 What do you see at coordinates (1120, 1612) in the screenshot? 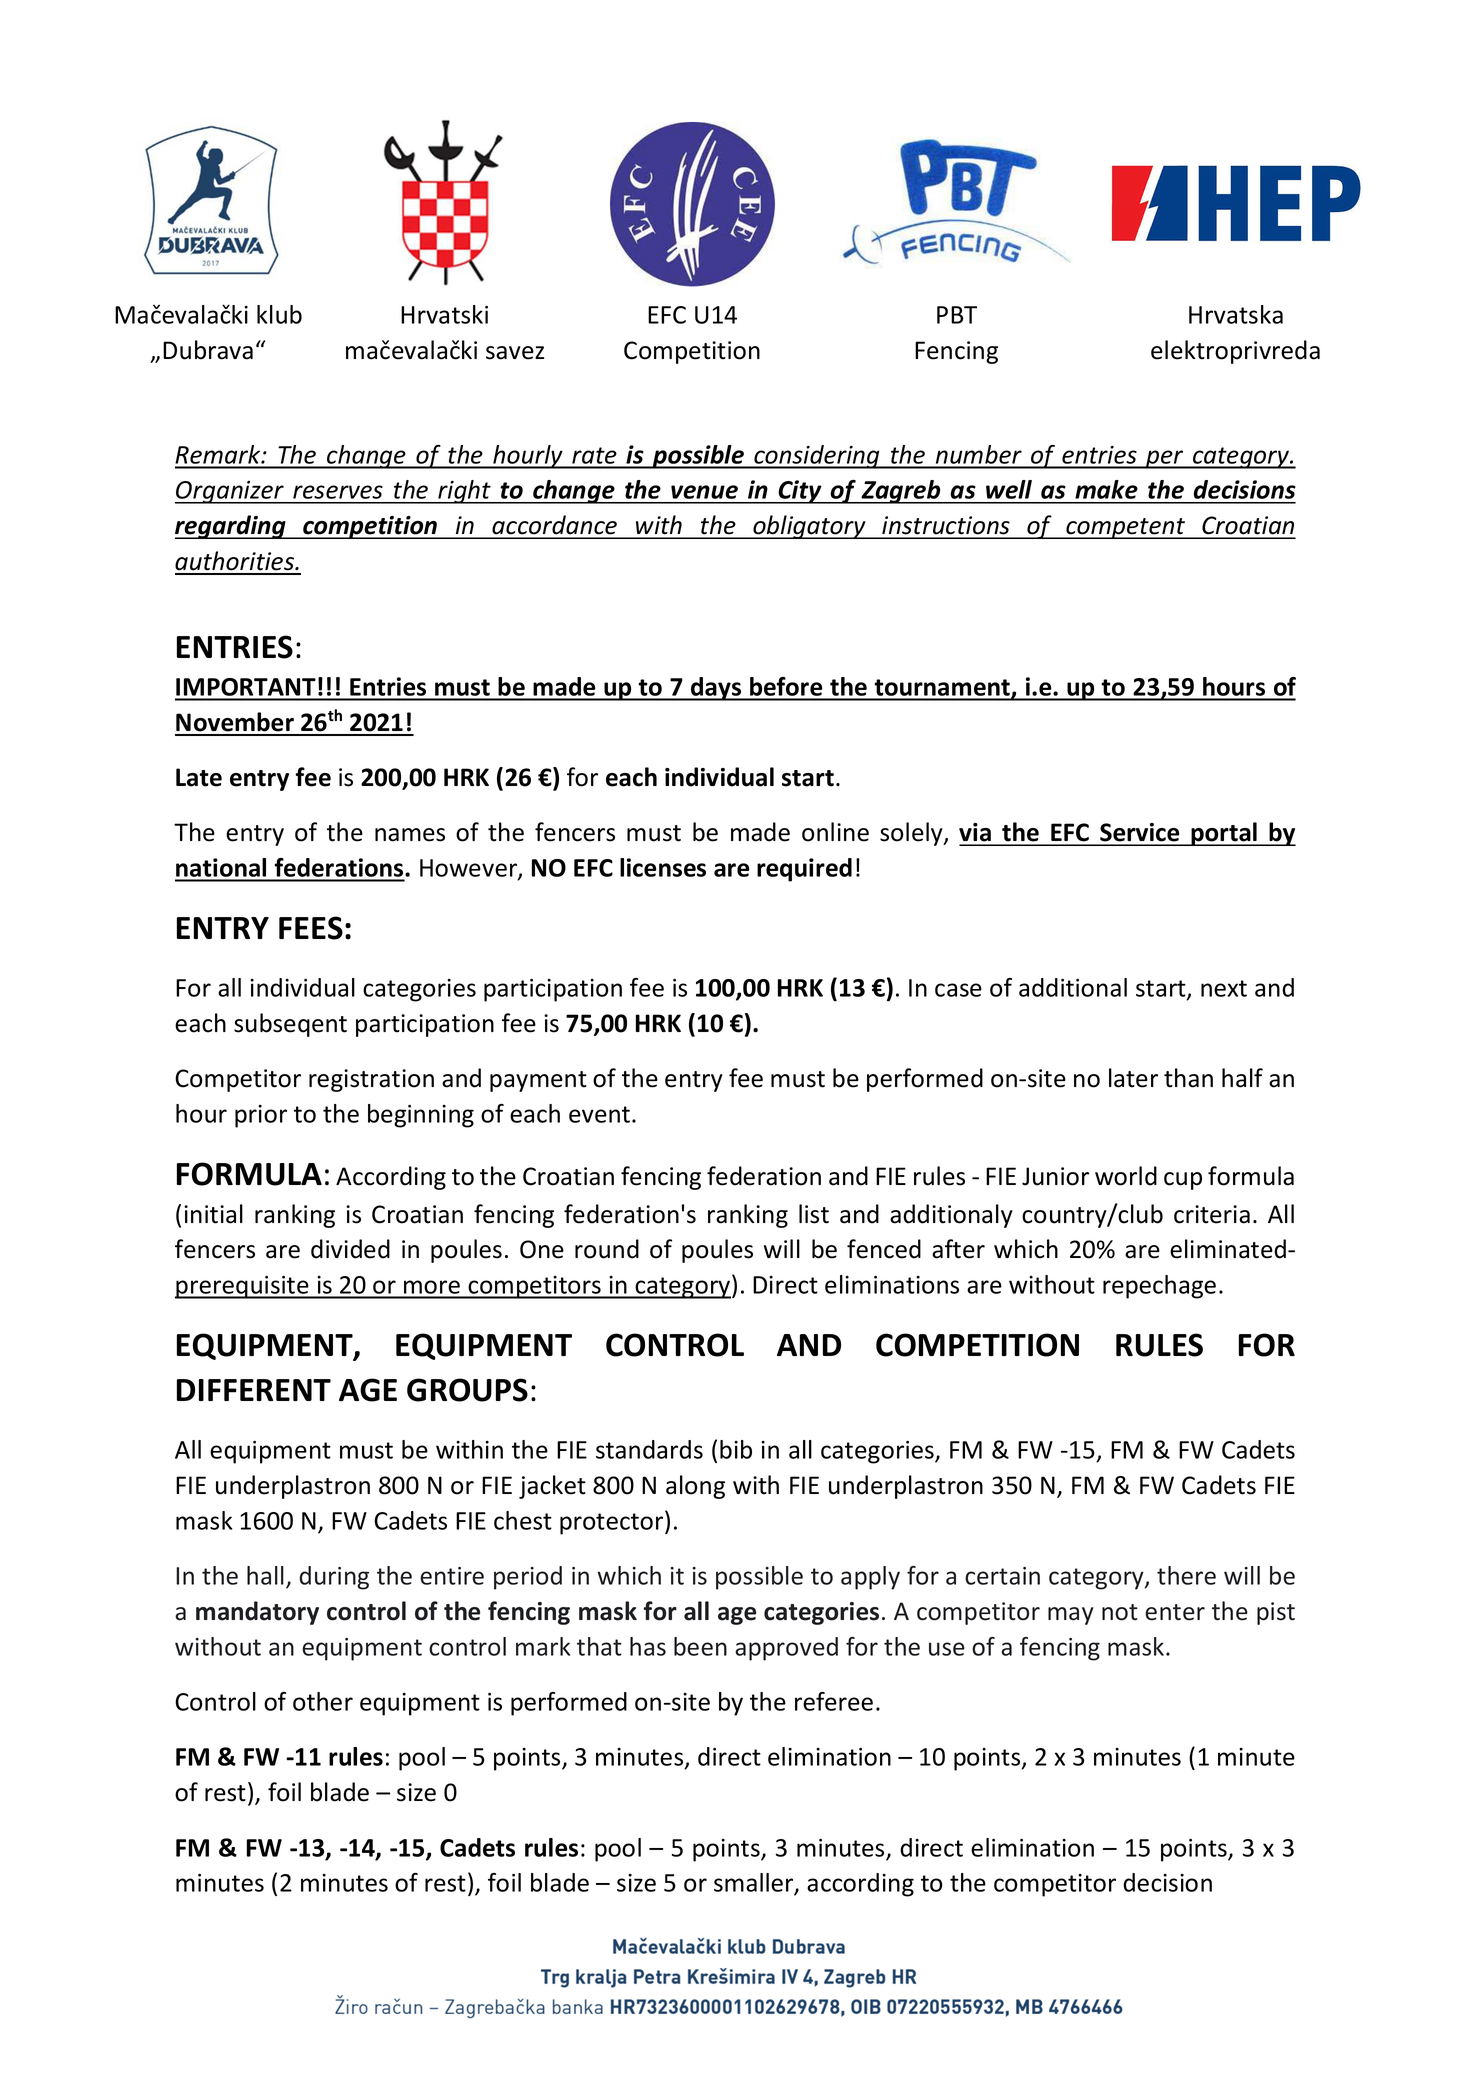
I see `not` at bounding box center [1120, 1612].
